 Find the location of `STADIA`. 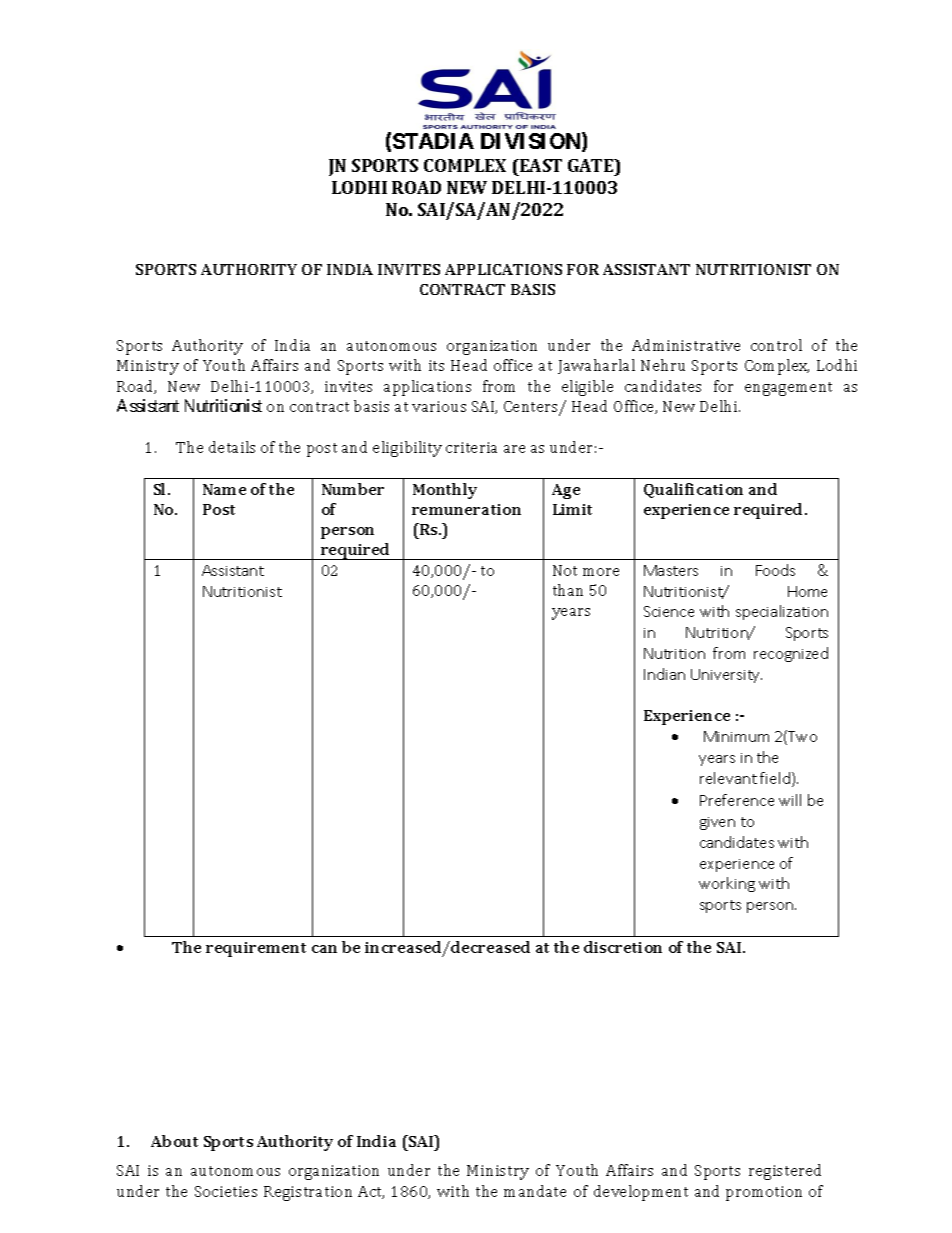

STADIA is located at coordinates (433, 141).
